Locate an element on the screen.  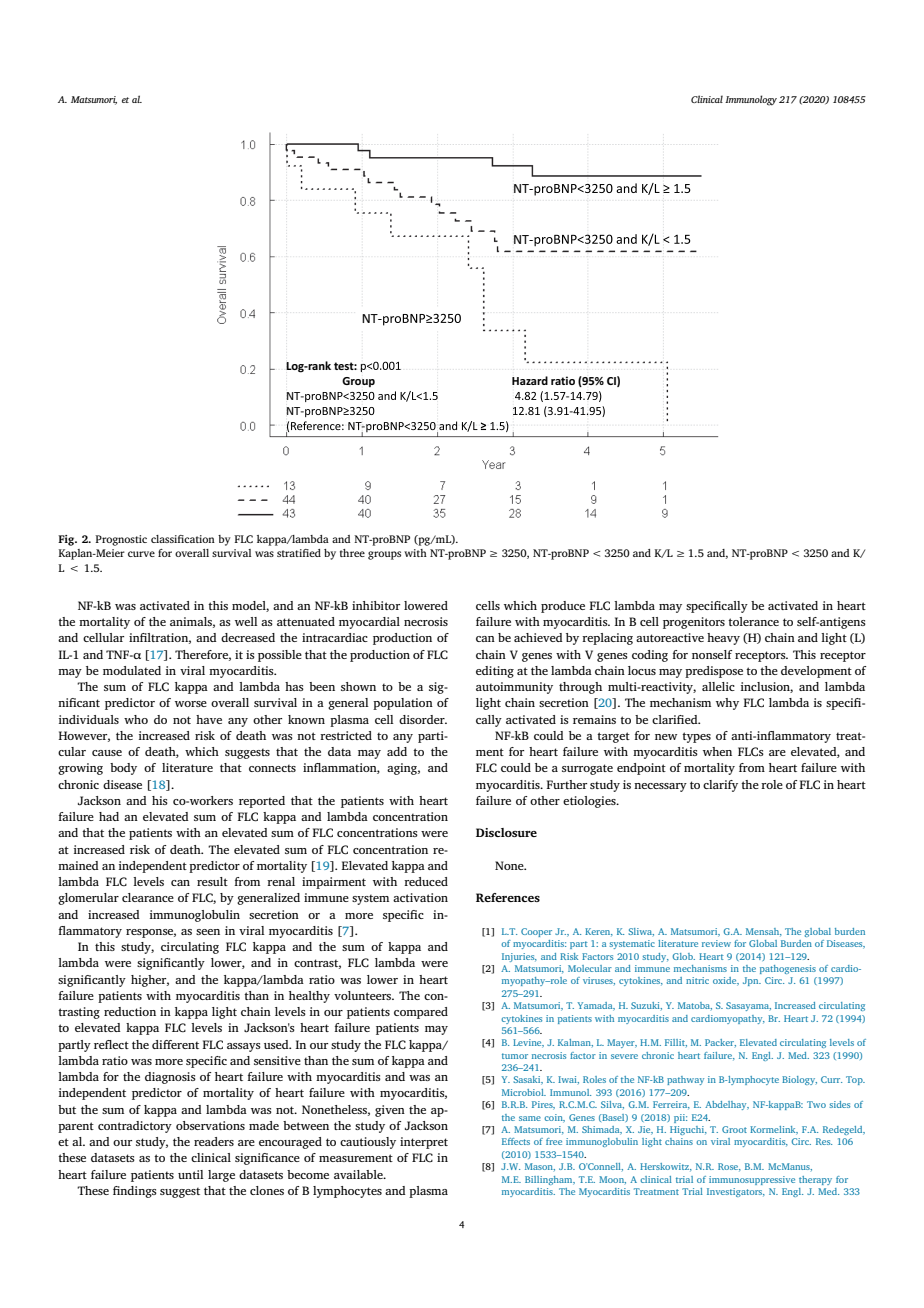
review is located at coordinates (716, 943).
